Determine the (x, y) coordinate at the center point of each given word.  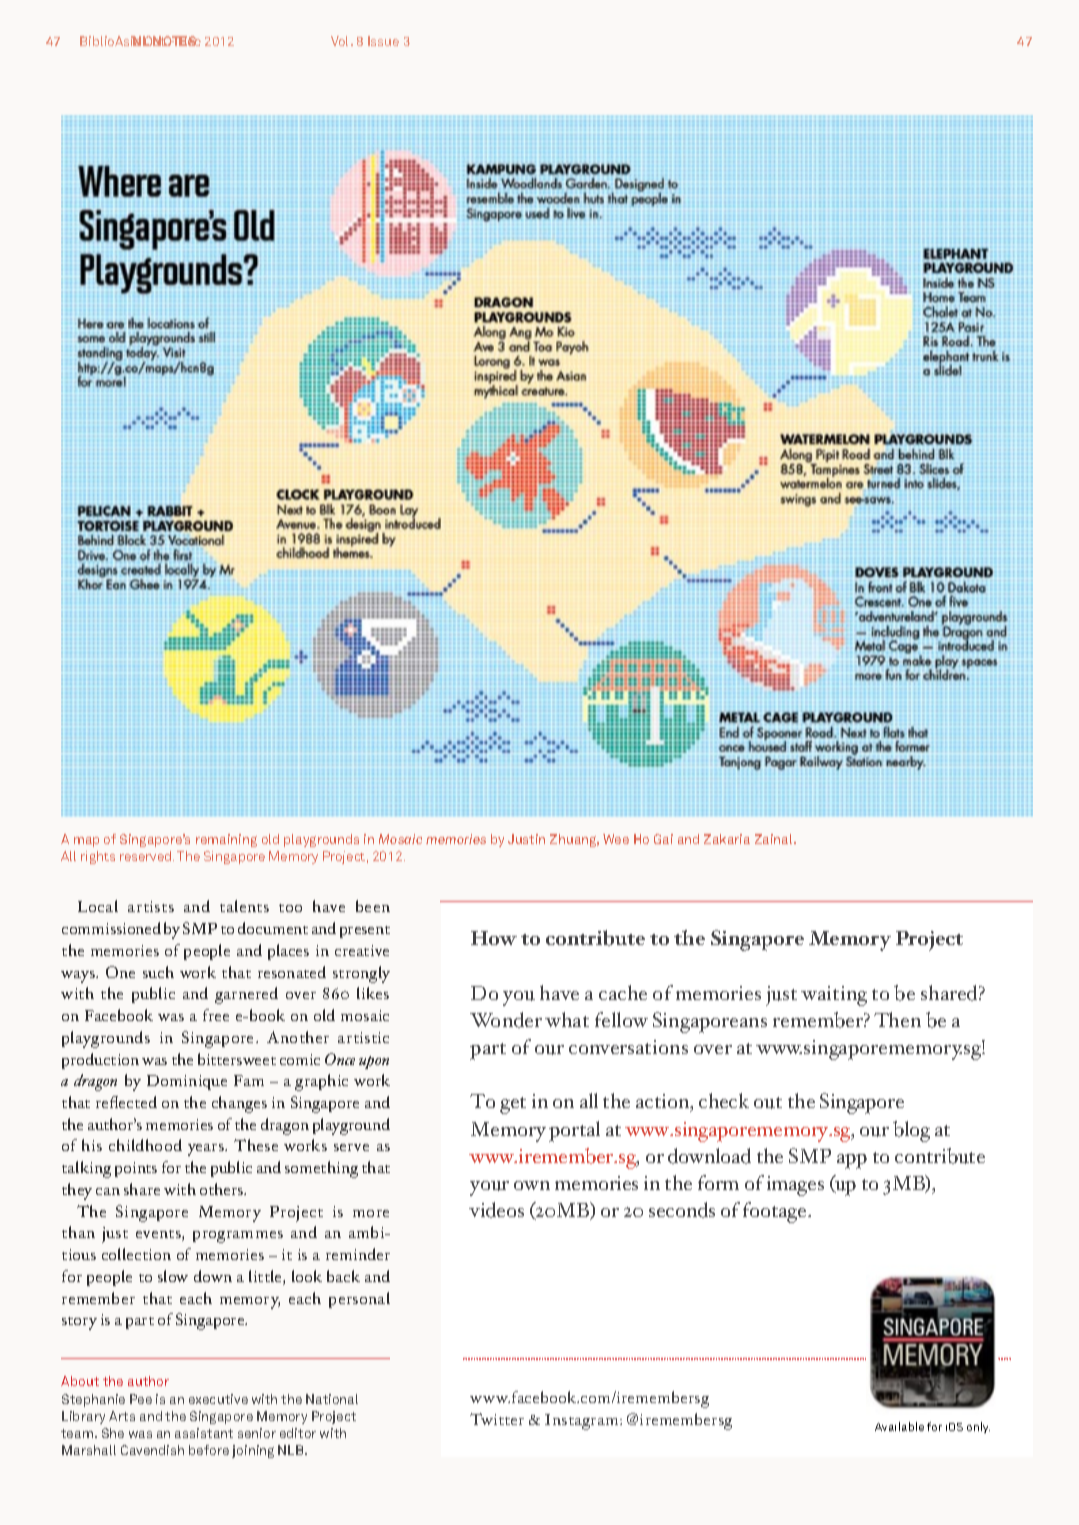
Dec (189, 41)
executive (218, 1399)
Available (899, 1426)
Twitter (497, 1419)
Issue (383, 41)
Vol (341, 41)
